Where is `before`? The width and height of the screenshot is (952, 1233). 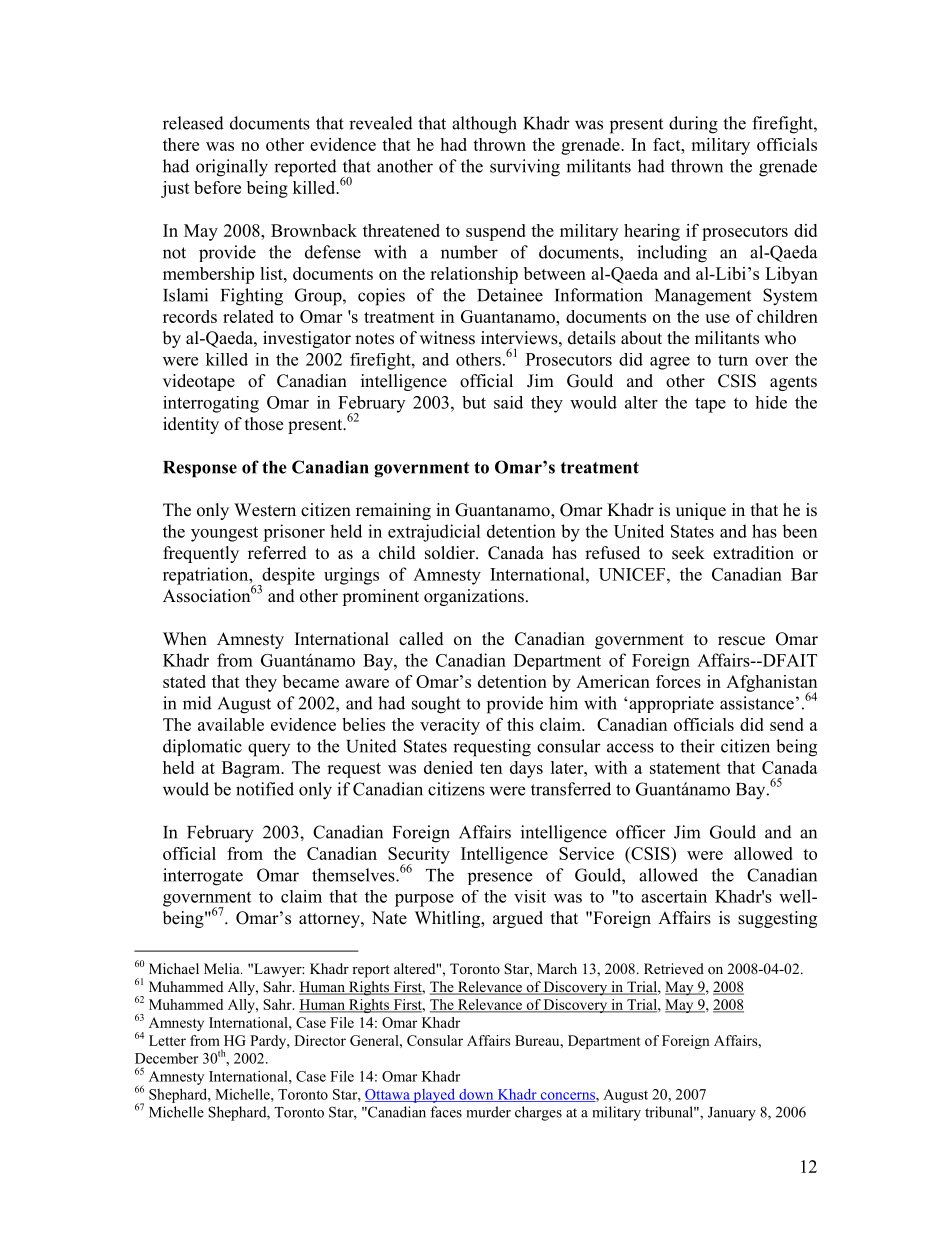 before is located at coordinates (217, 187).
